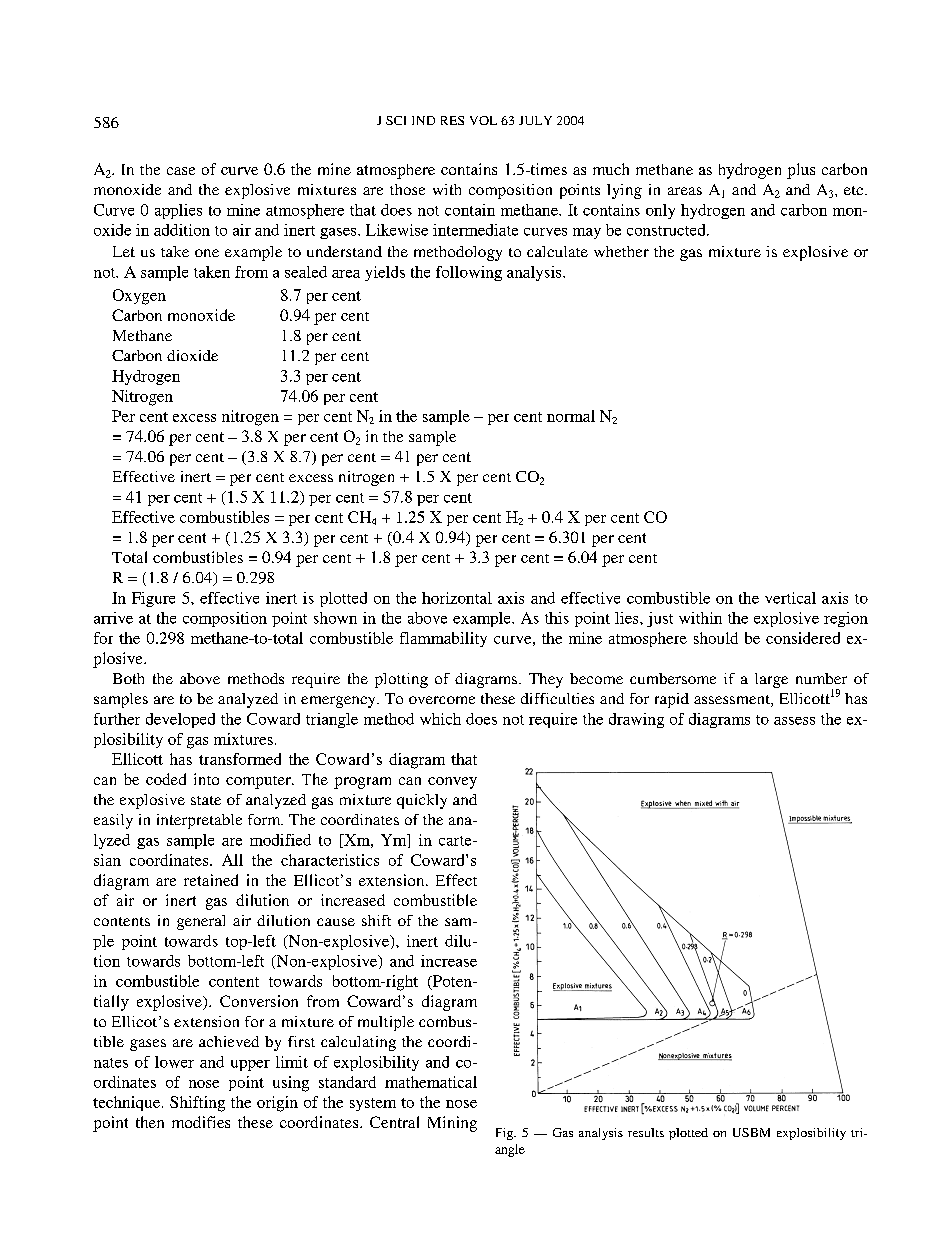 The height and width of the document is (1233, 952). What do you see at coordinates (440, 719) in the document?
I see `which` at bounding box center [440, 719].
